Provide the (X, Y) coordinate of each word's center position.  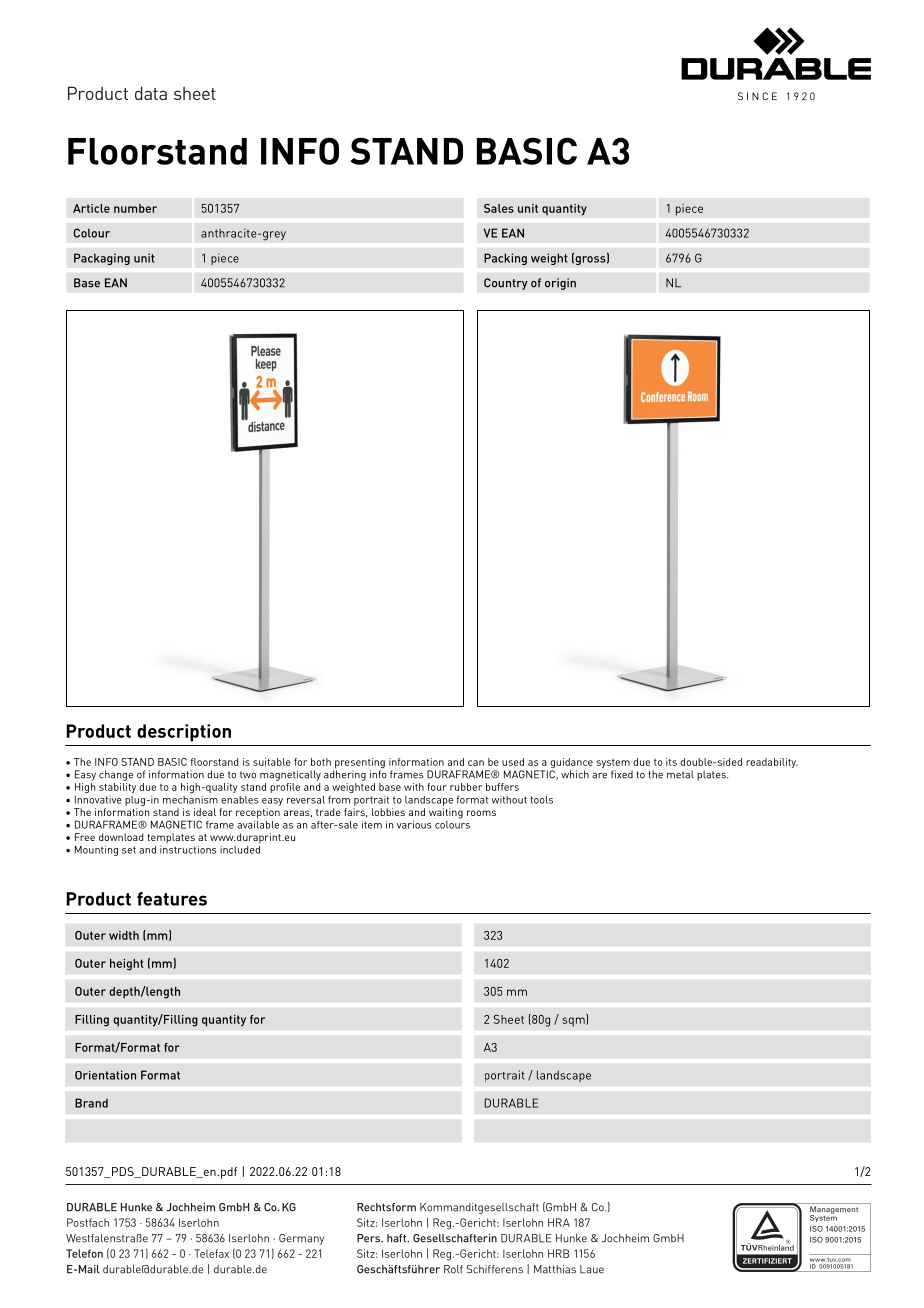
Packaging (102, 259)
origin (560, 284)
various (414, 824)
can (476, 763)
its (671, 762)
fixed (622, 774)
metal (680, 774)
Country (506, 284)
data (151, 93)
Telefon (84, 1253)
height (127, 965)
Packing (505, 259)
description (184, 733)
